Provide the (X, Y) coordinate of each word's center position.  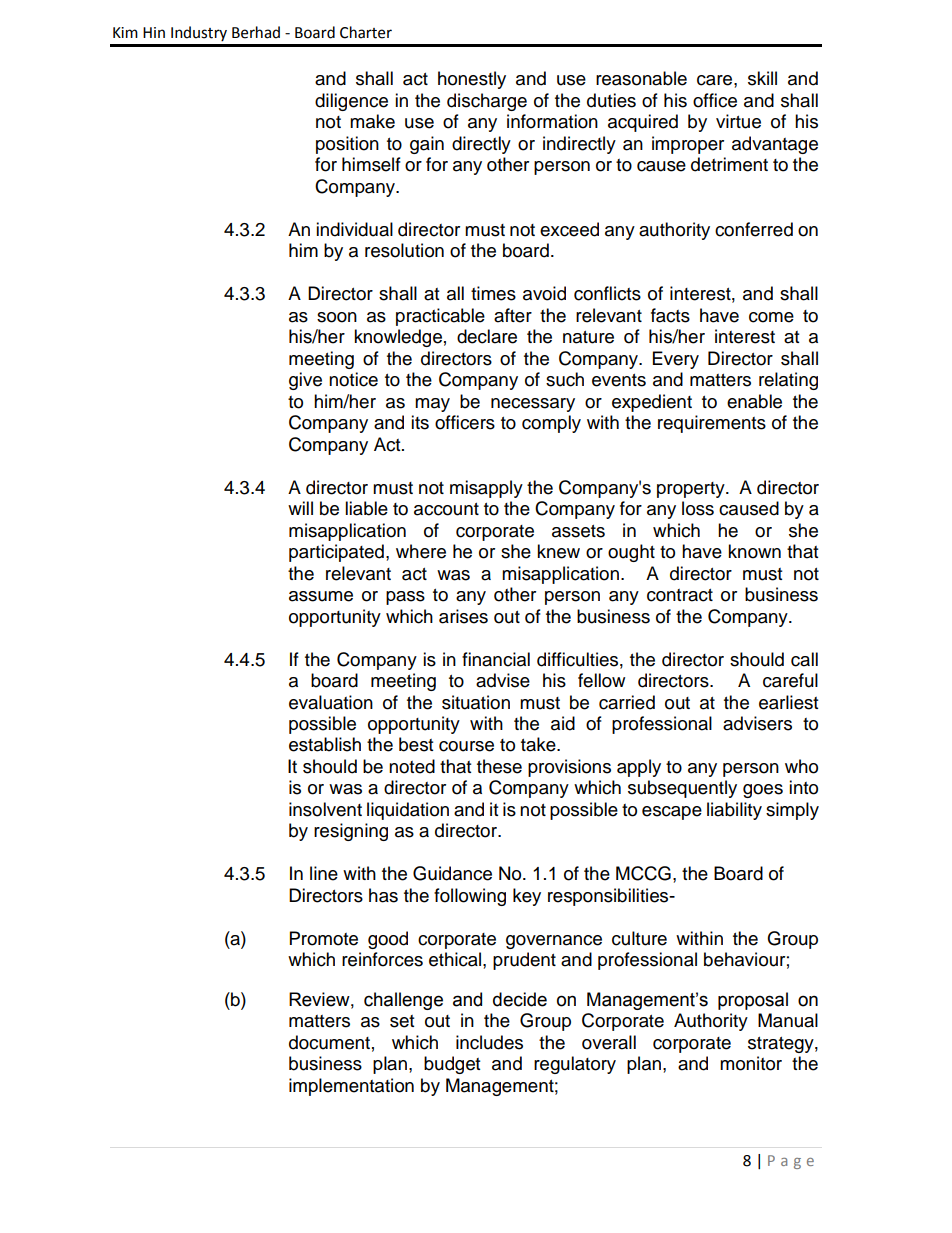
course (466, 746)
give (305, 381)
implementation (351, 1087)
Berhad (256, 32)
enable (754, 401)
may (432, 405)
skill (762, 78)
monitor (751, 1063)
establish (325, 744)
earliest (788, 702)
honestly (472, 80)
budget (452, 1065)
